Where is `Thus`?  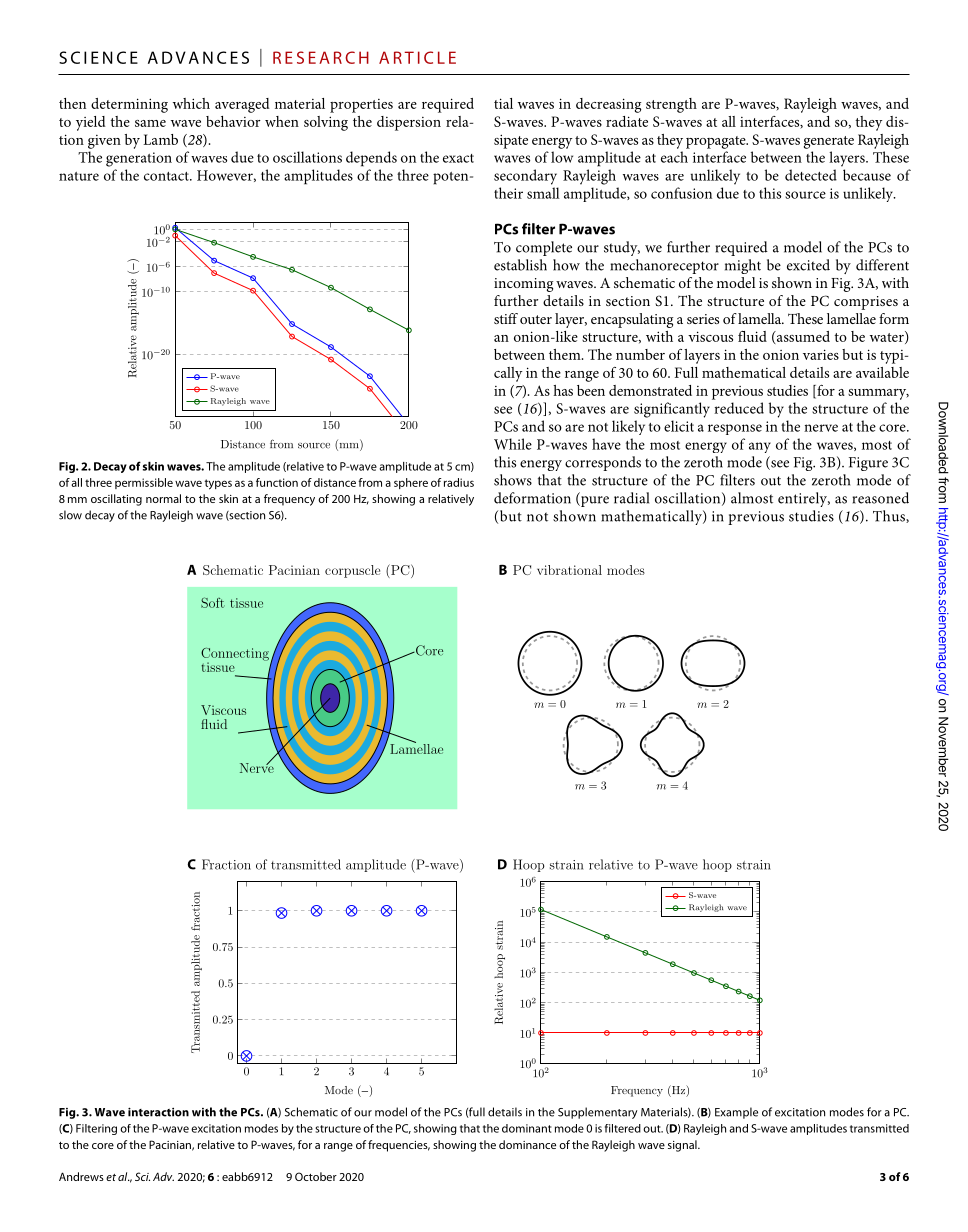 Thus is located at coordinates (890, 516).
